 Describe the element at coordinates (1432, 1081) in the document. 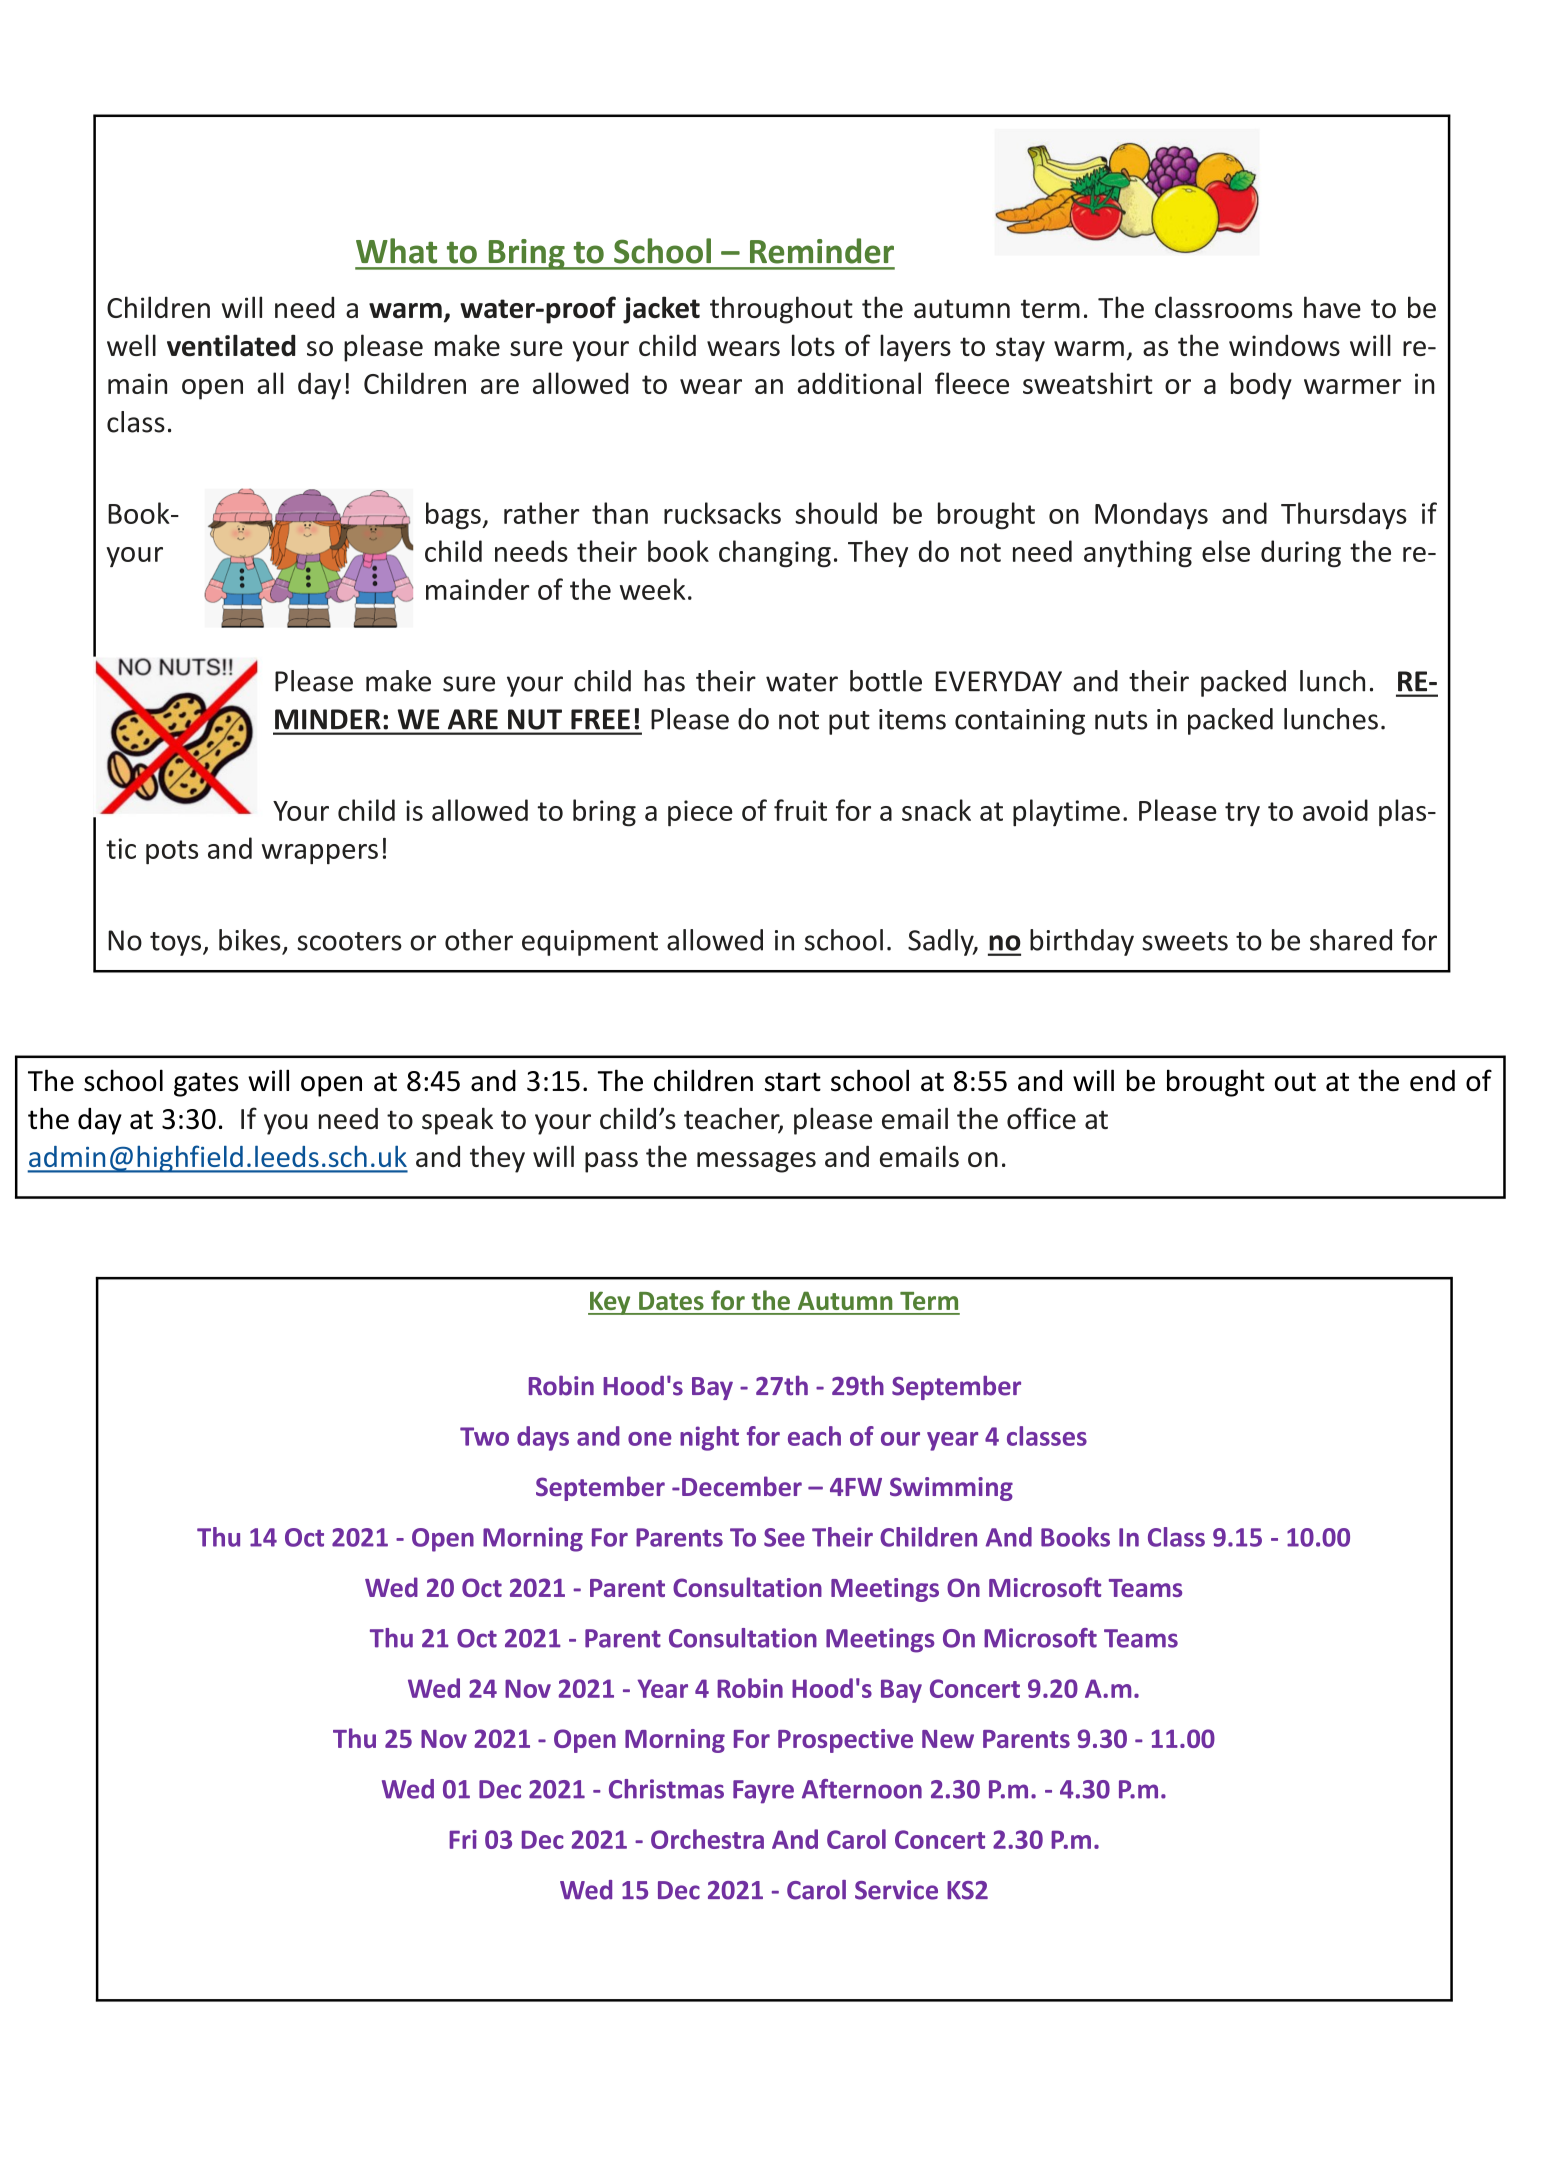

I see `end` at that location.
